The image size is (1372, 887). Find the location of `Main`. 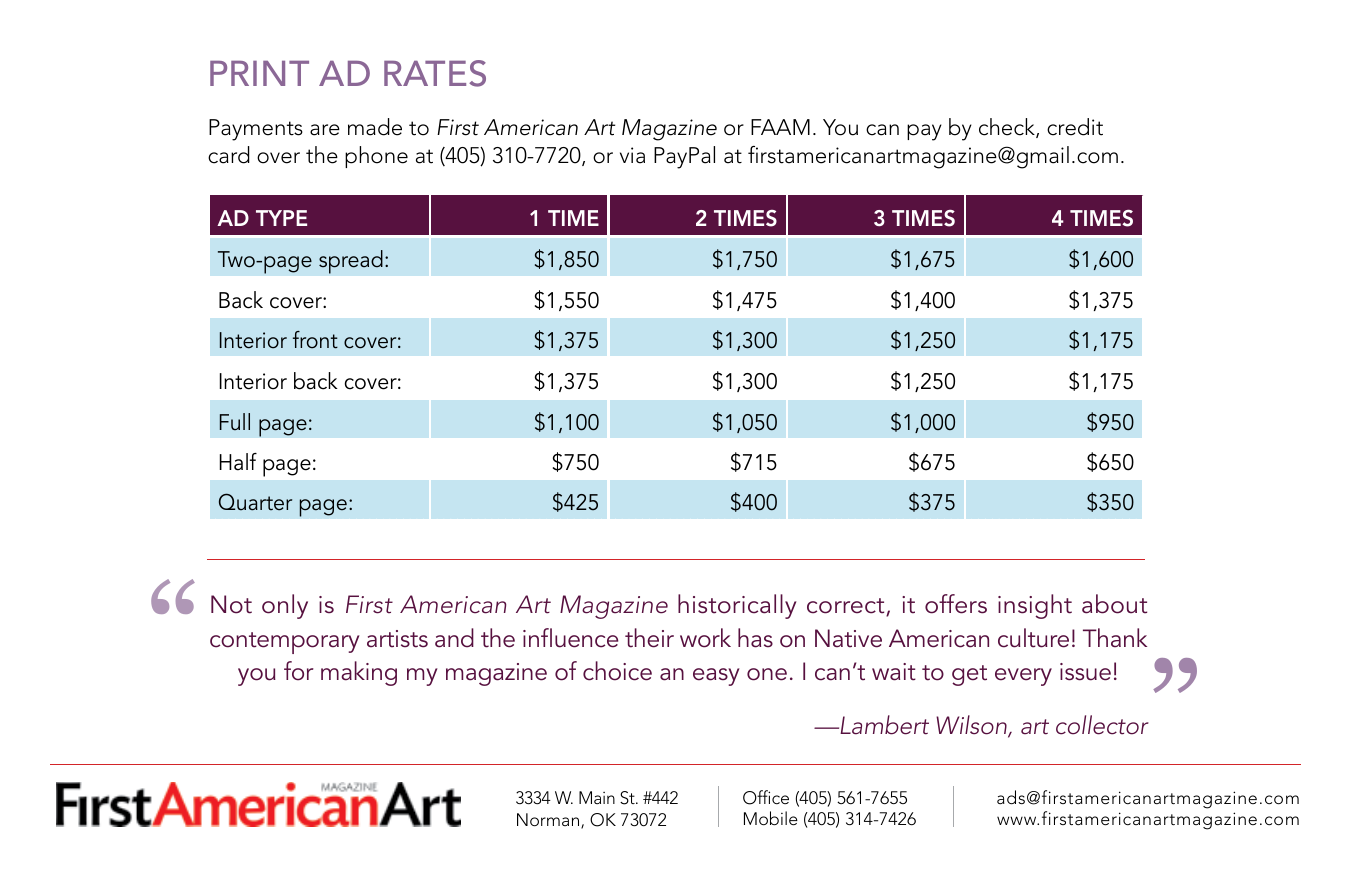

Main is located at coordinates (597, 797).
